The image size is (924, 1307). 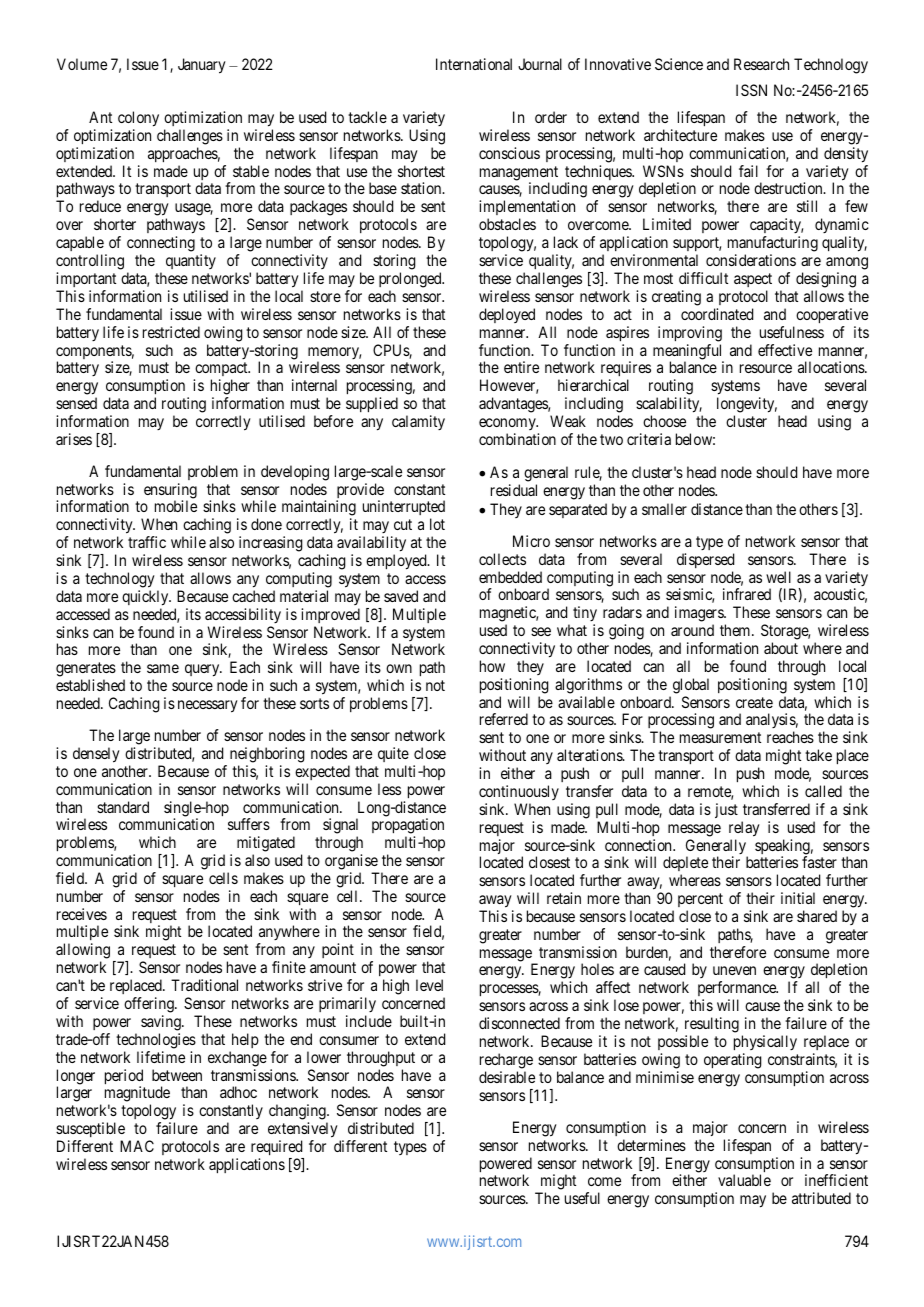 I want to click on them, so click(x=736, y=630).
